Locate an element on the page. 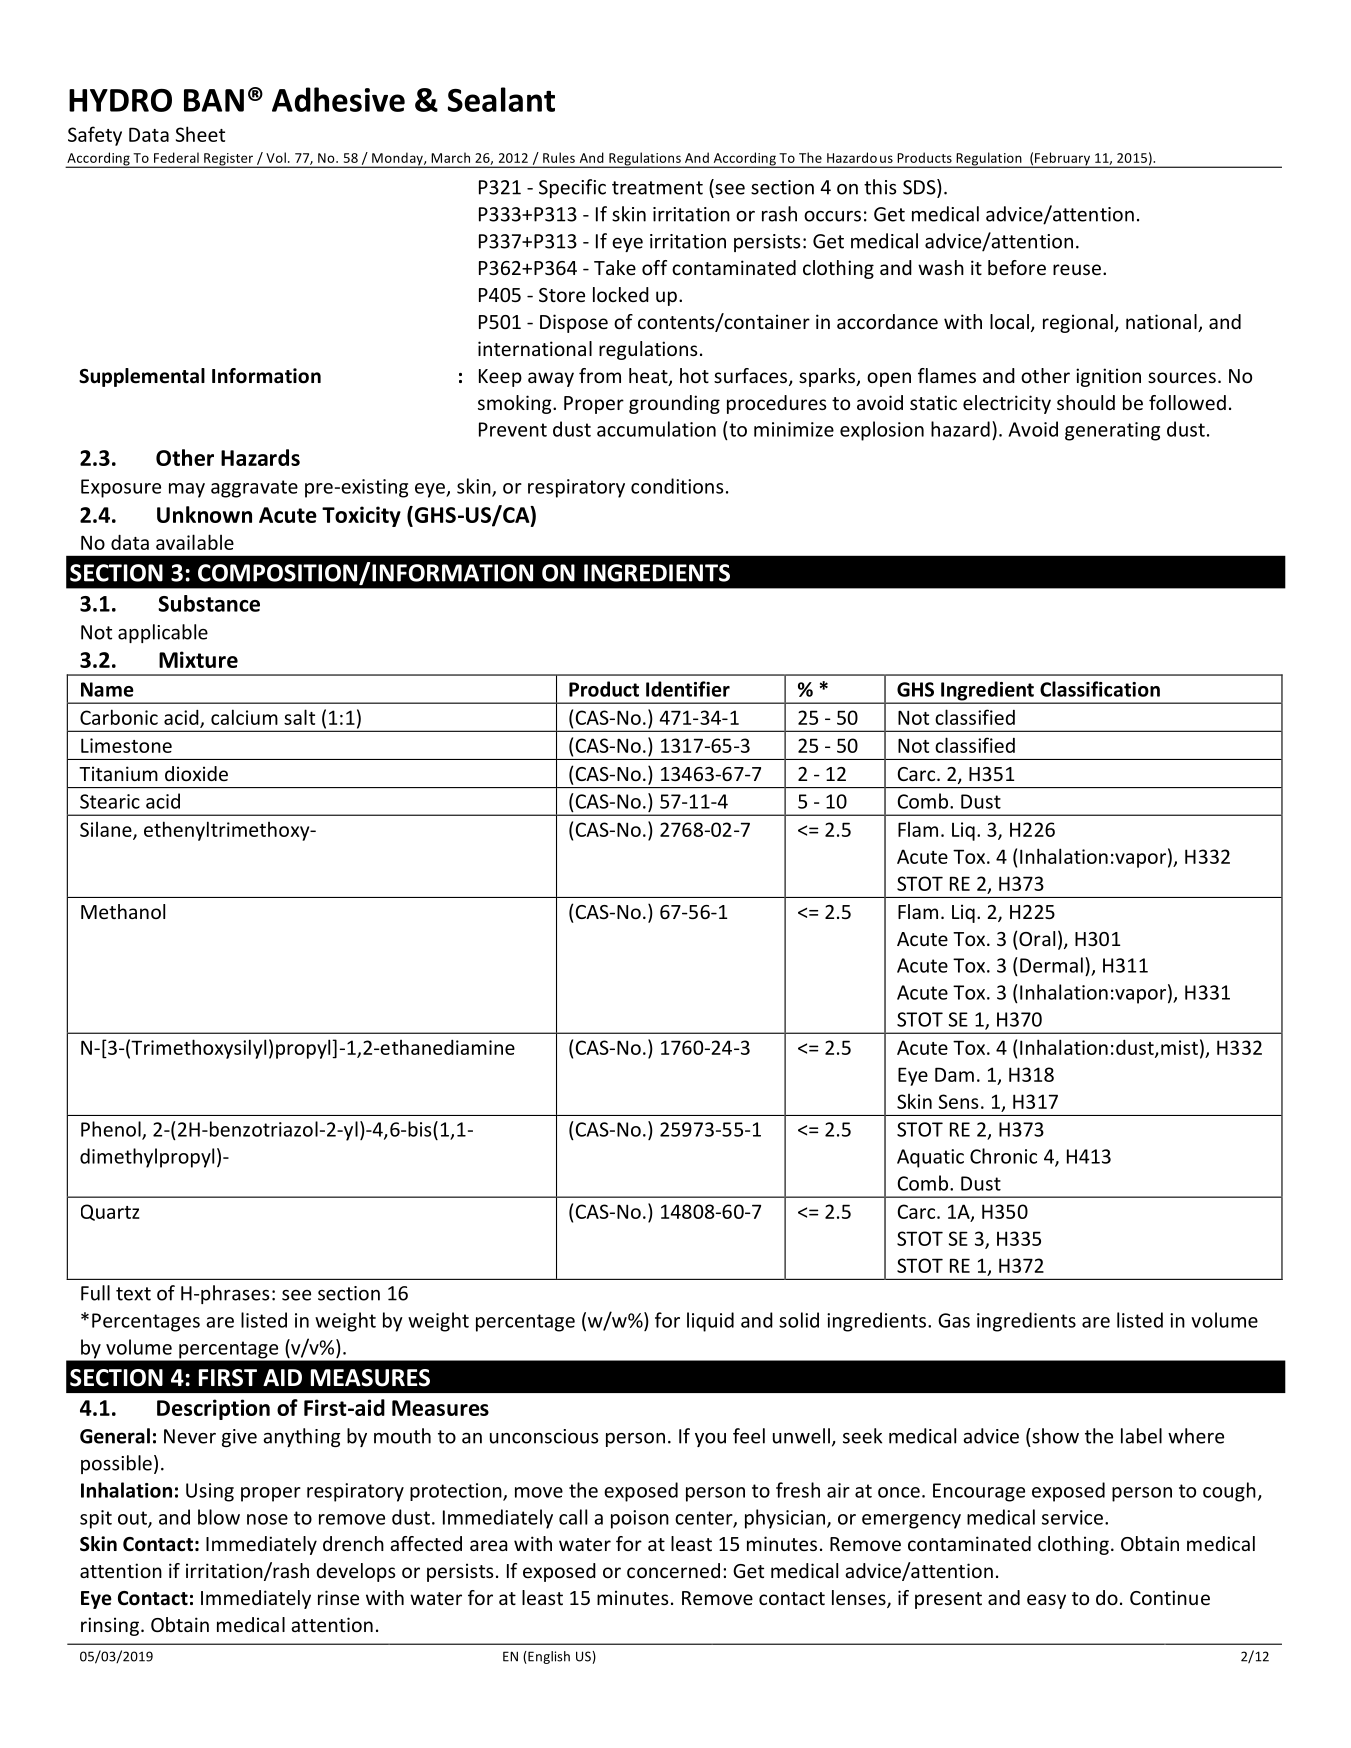 This document has height=1748, width=1351. English is located at coordinates (548, 1657).
